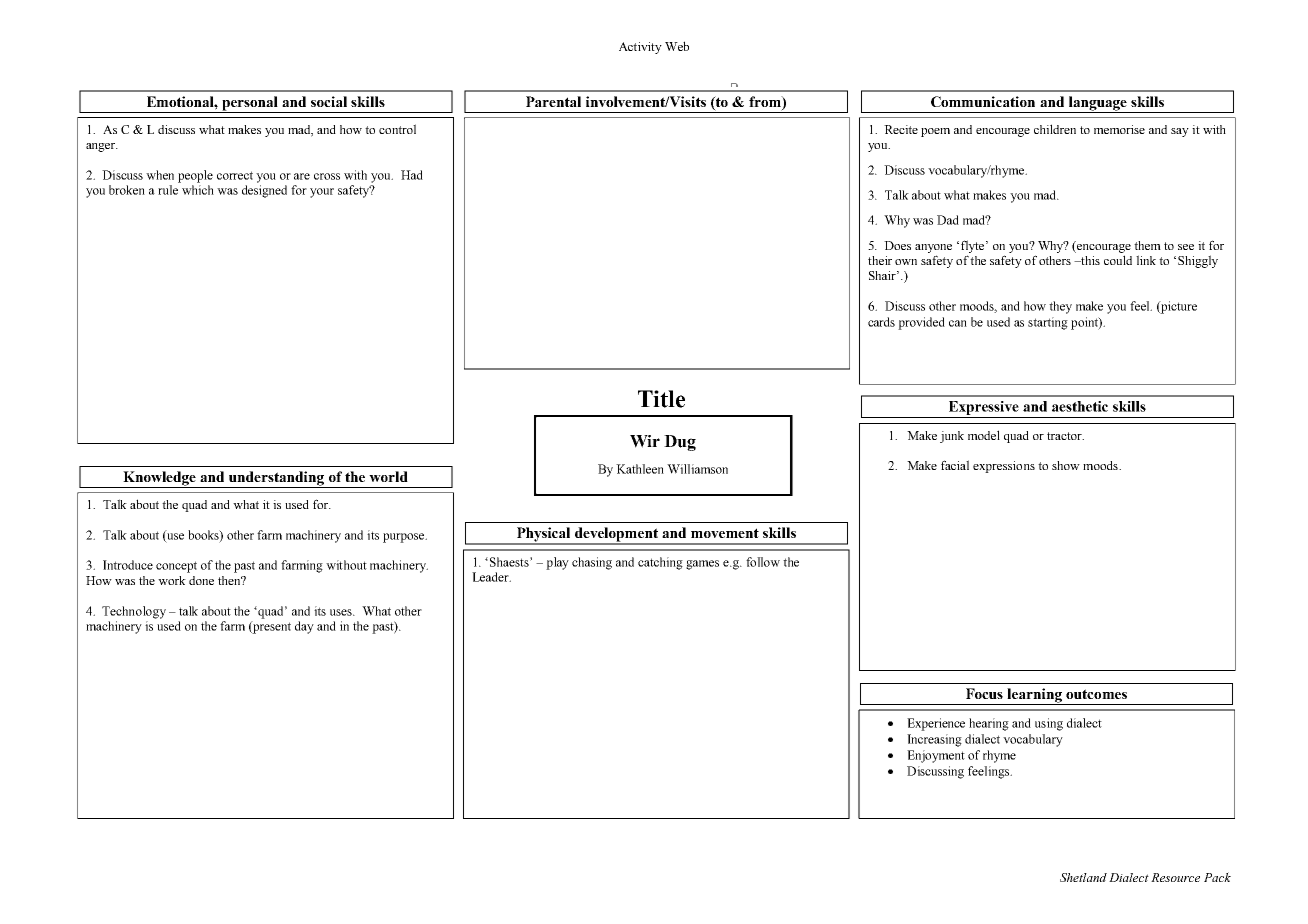  What do you see at coordinates (1083, 877) in the page?
I see `Shetland` at bounding box center [1083, 877].
